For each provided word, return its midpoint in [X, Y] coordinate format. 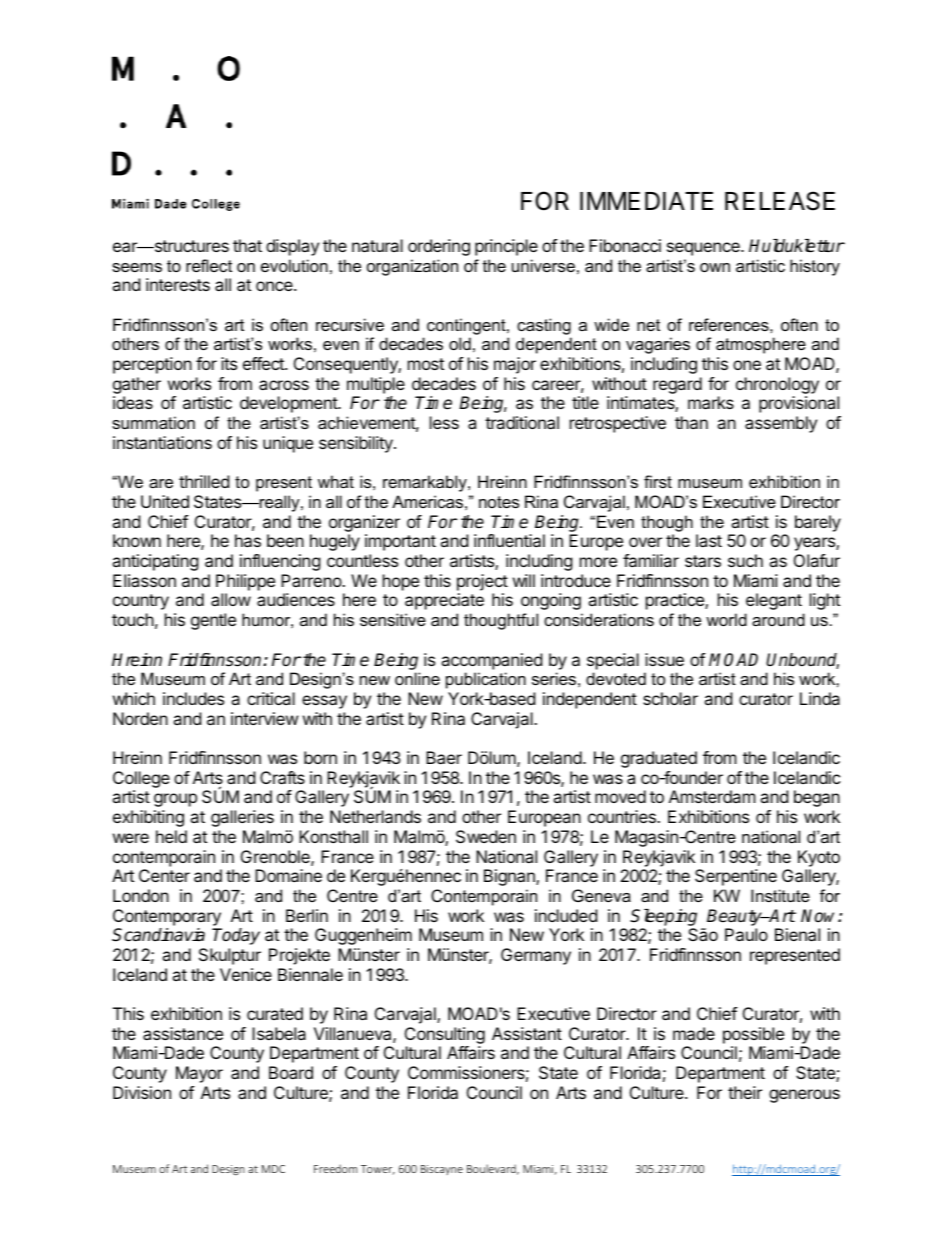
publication [486, 680]
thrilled [204, 481]
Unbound [802, 661]
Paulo [746, 934]
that [247, 245]
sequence [704, 249]
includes [193, 698]
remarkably [426, 483]
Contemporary [167, 917]
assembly [781, 424]
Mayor [199, 1074]
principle [506, 247]
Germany [536, 956]
